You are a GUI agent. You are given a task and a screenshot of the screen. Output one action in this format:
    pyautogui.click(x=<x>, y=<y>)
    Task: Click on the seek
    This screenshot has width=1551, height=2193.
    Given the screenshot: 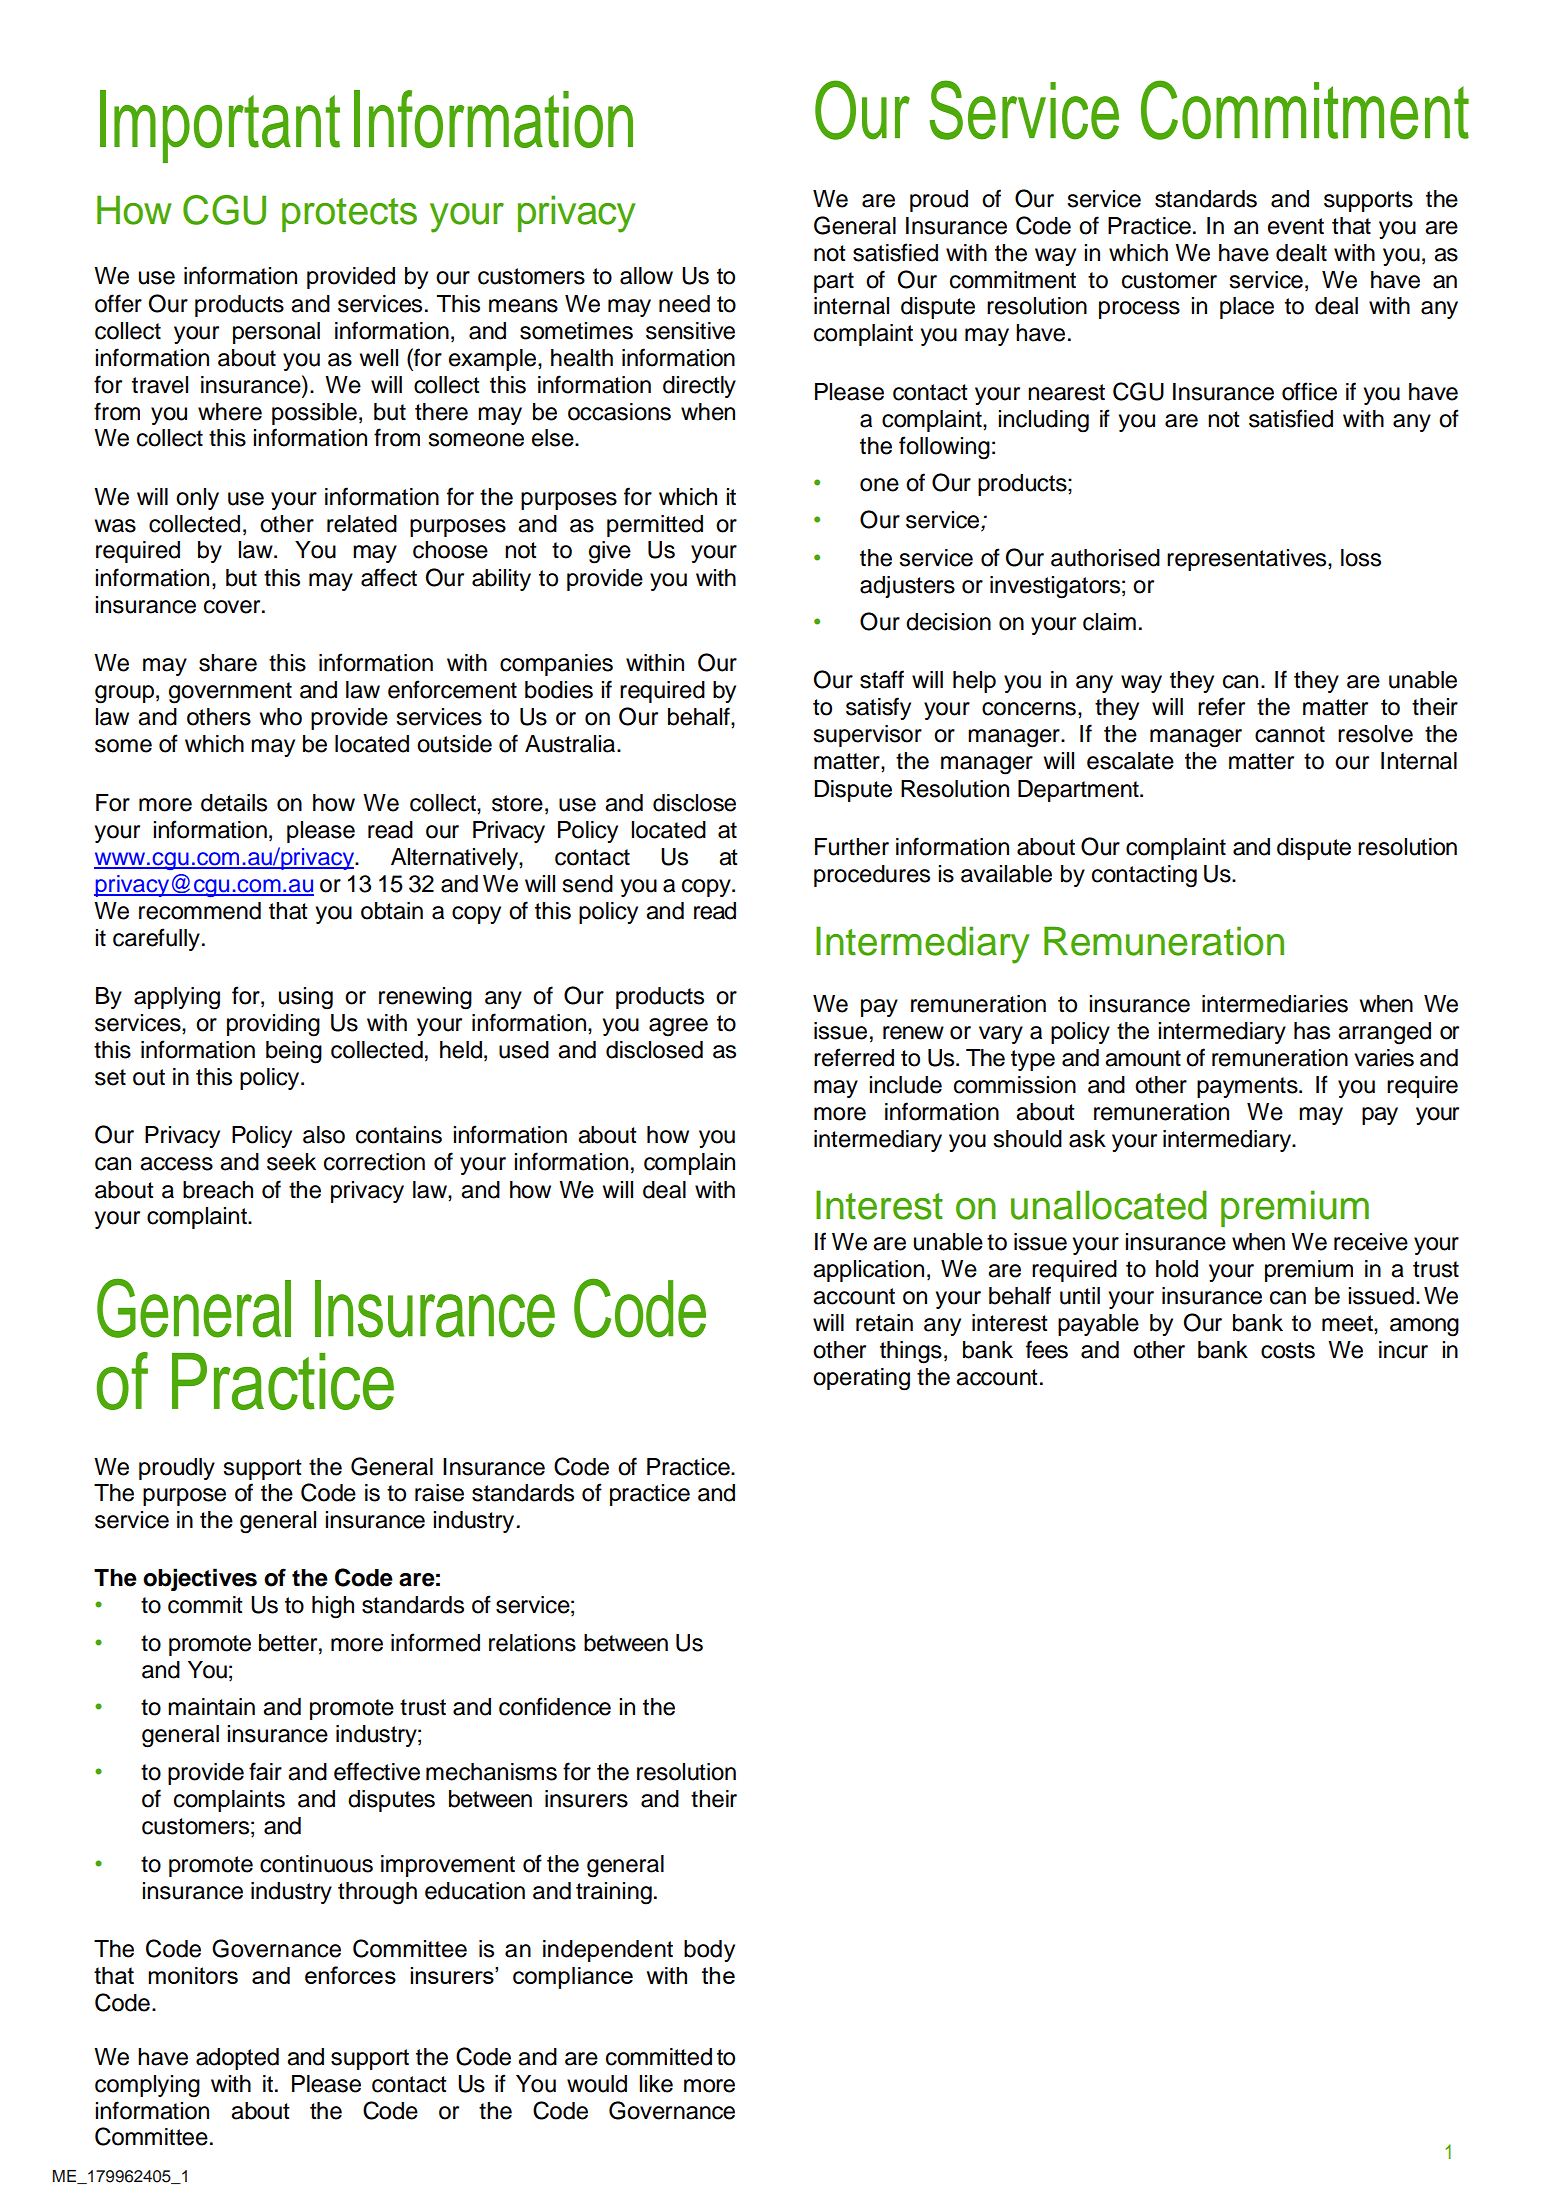 What is the action you would take?
    pyautogui.click(x=291, y=1162)
